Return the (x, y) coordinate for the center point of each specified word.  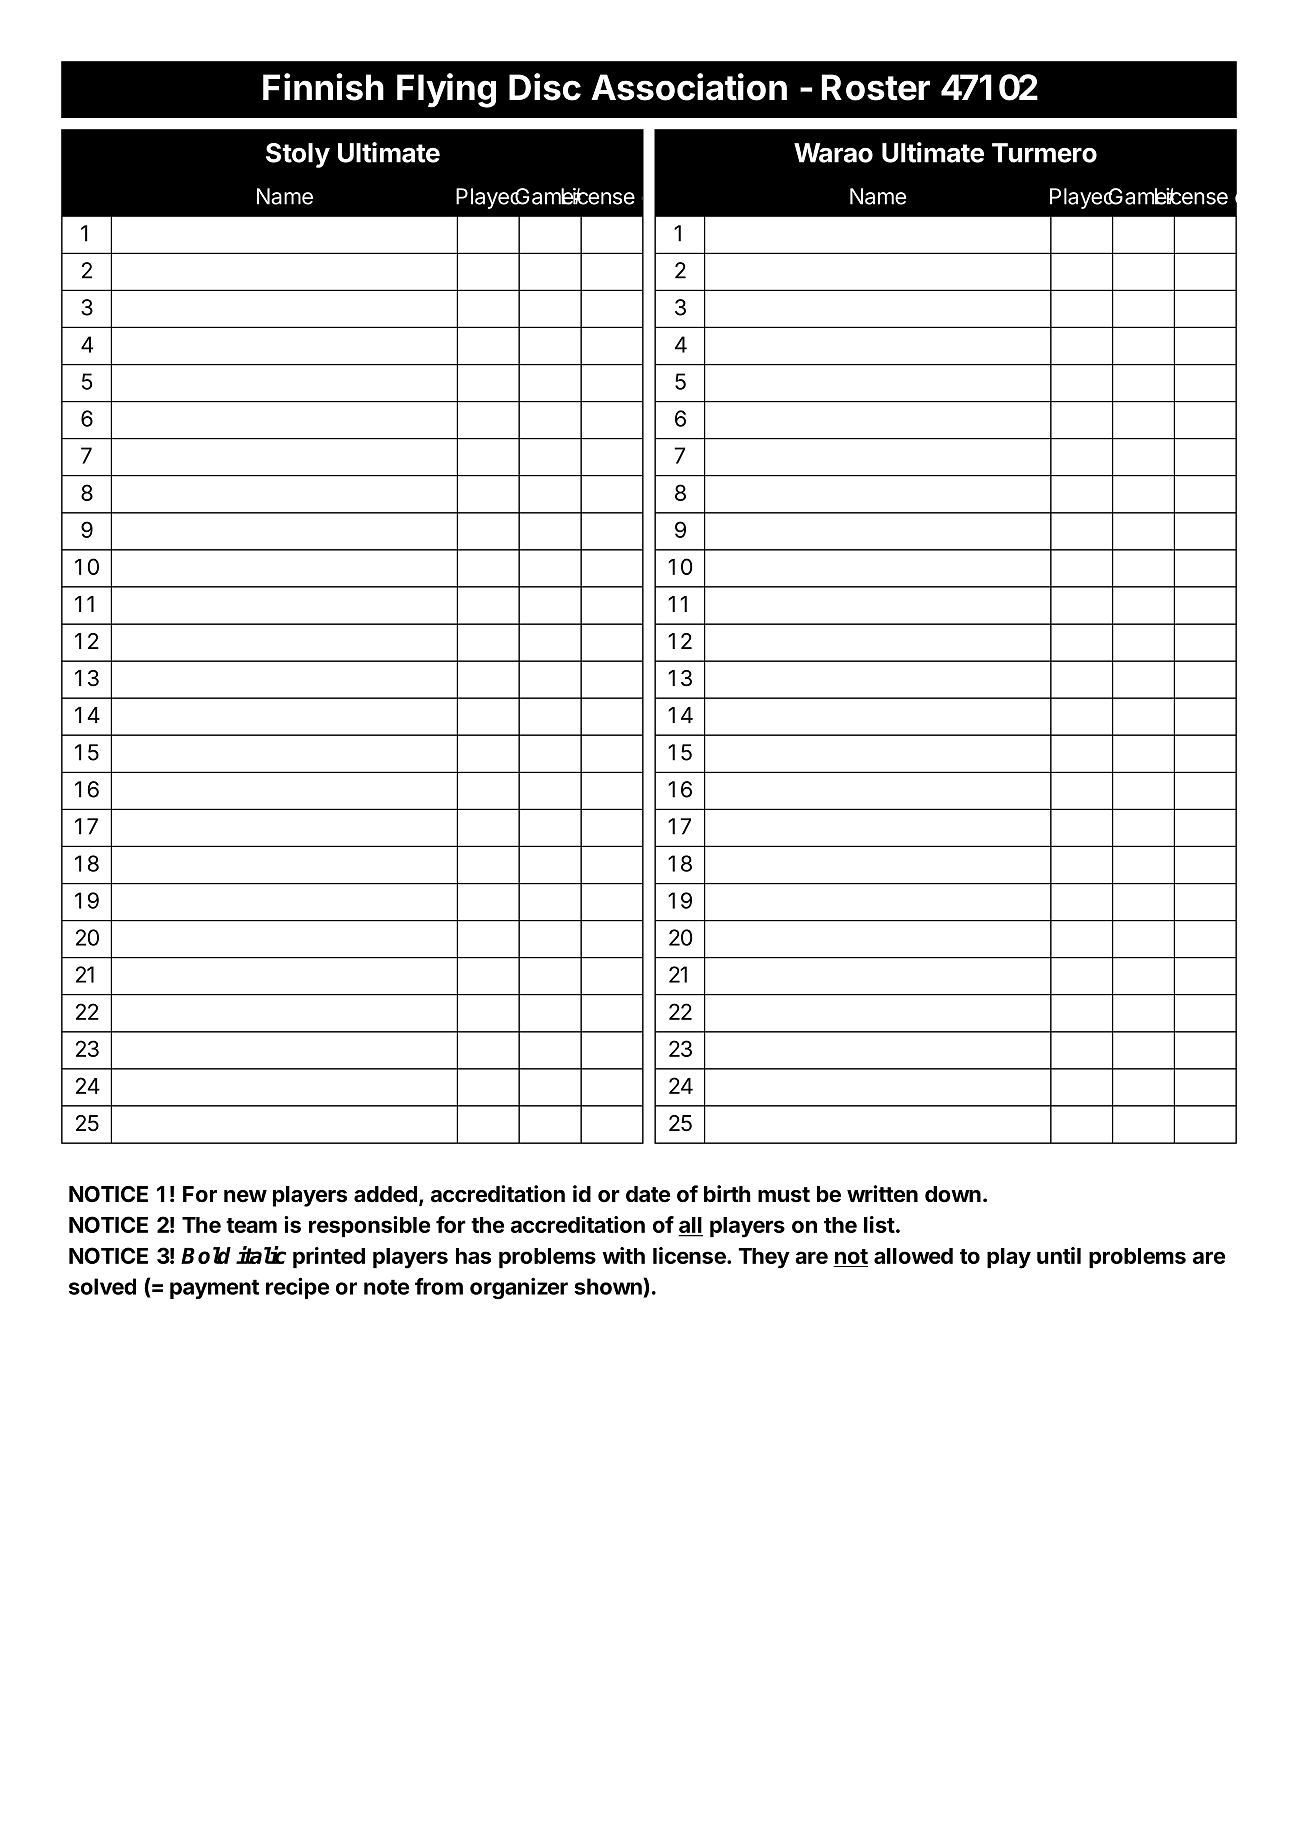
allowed (913, 1256)
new (245, 1196)
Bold (206, 1255)
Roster (875, 87)
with (623, 1255)
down (953, 1194)
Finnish (323, 87)
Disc (545, 87)
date (648, 1194)
